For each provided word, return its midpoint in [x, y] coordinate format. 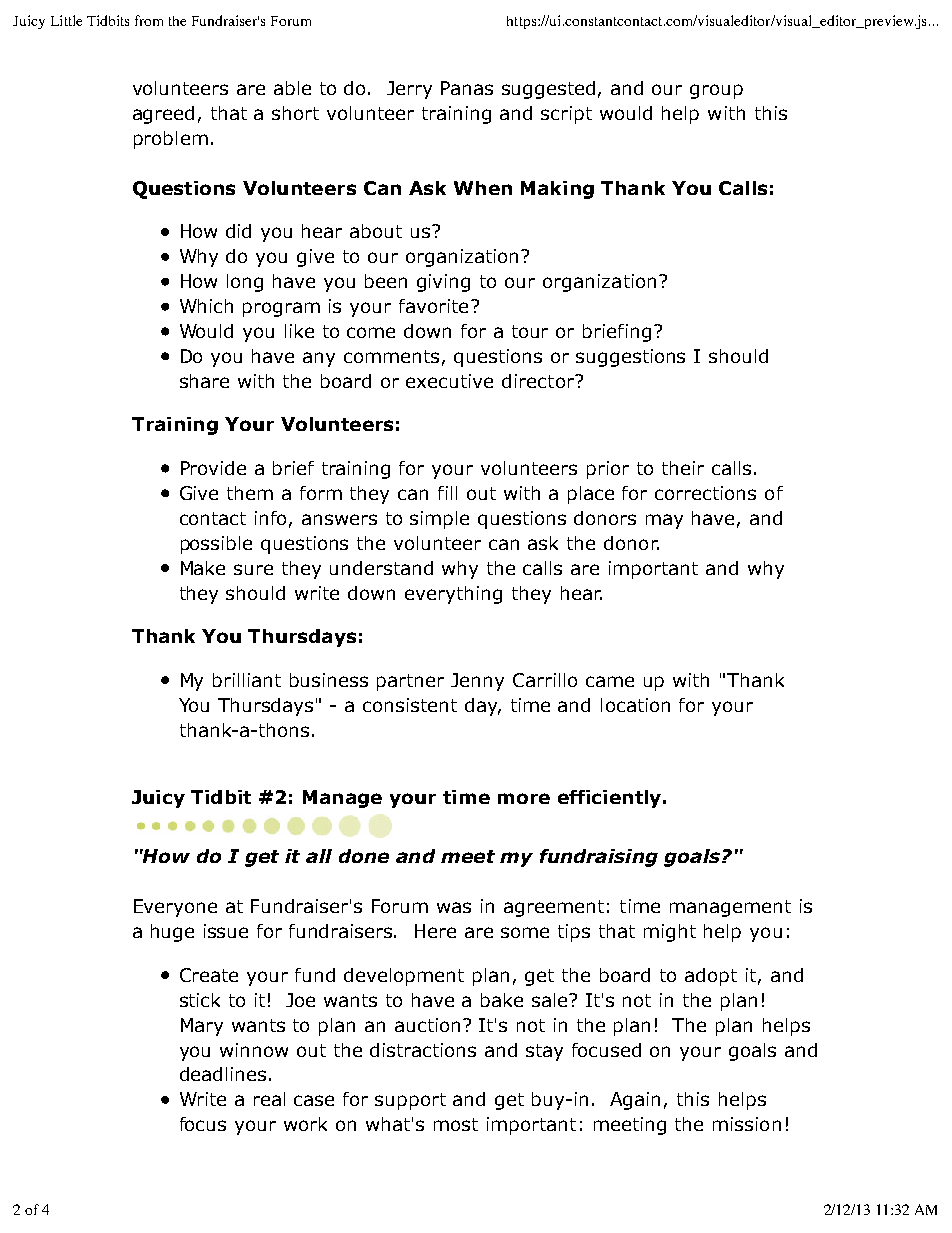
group [716, 91]
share [204, 381]
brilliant [247, 680]
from [149, 20]
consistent [410, 705]
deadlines [223, 1074]
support [410, 1101]
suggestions [630, 358]
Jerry [409, 90]
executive [449, 381]
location [635, 705]
